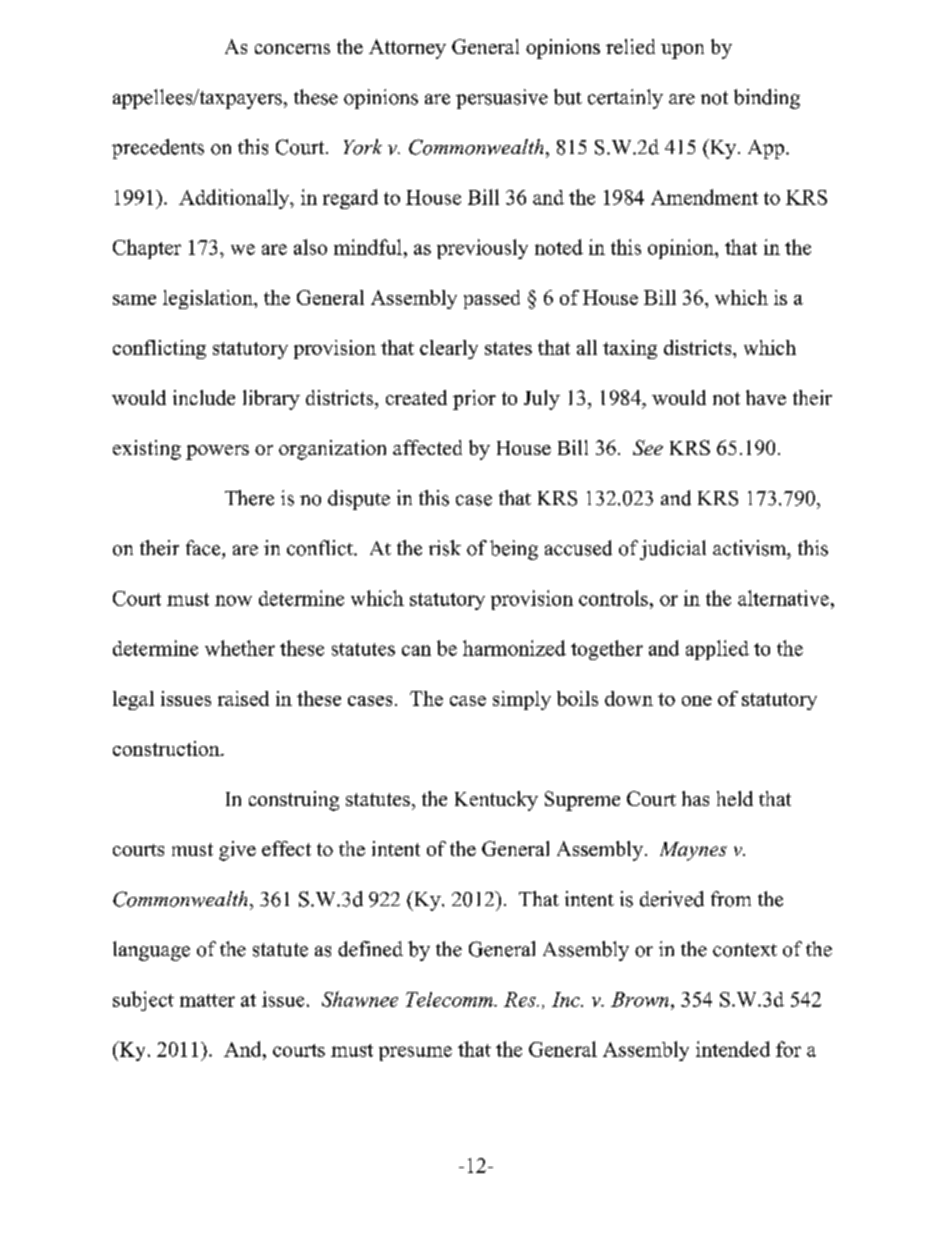 This document has height=1233, width=952. I want to click on judicial, so click(673, 550).
